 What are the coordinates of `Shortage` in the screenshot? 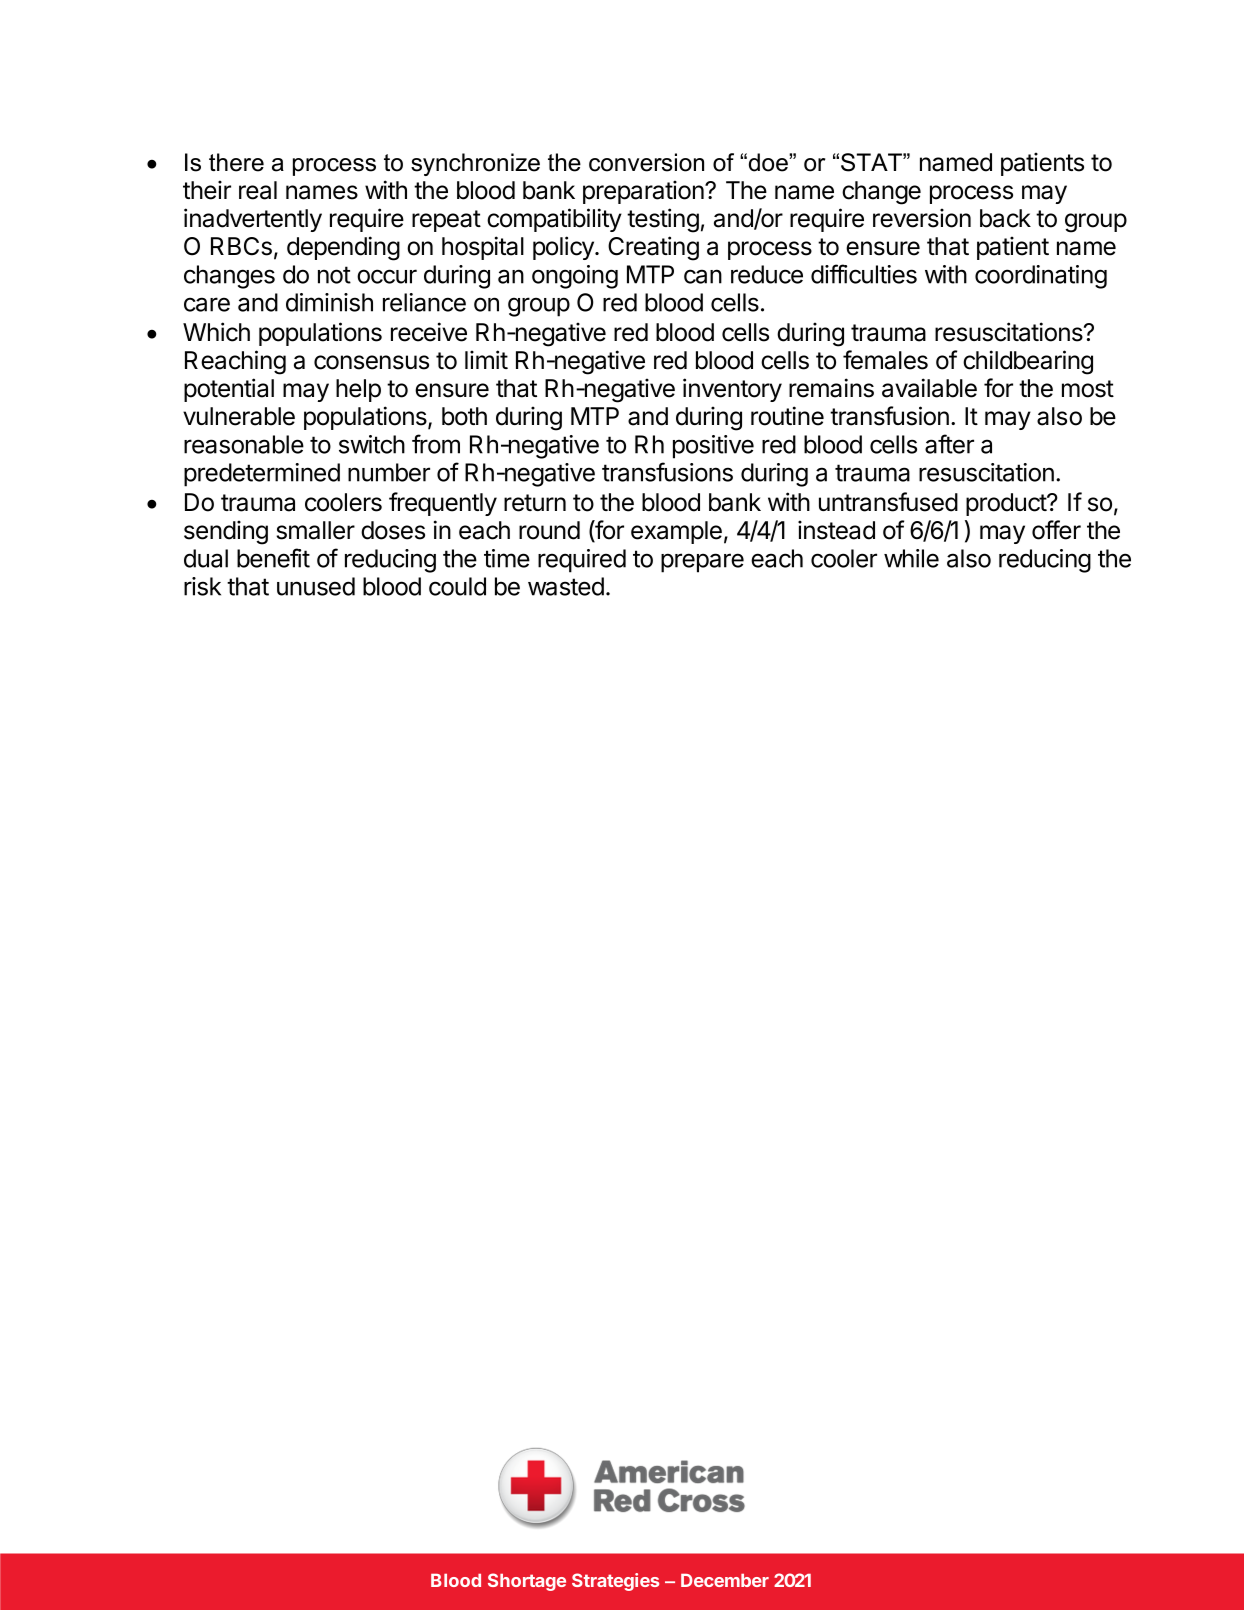 It's located at (527, 1582).
